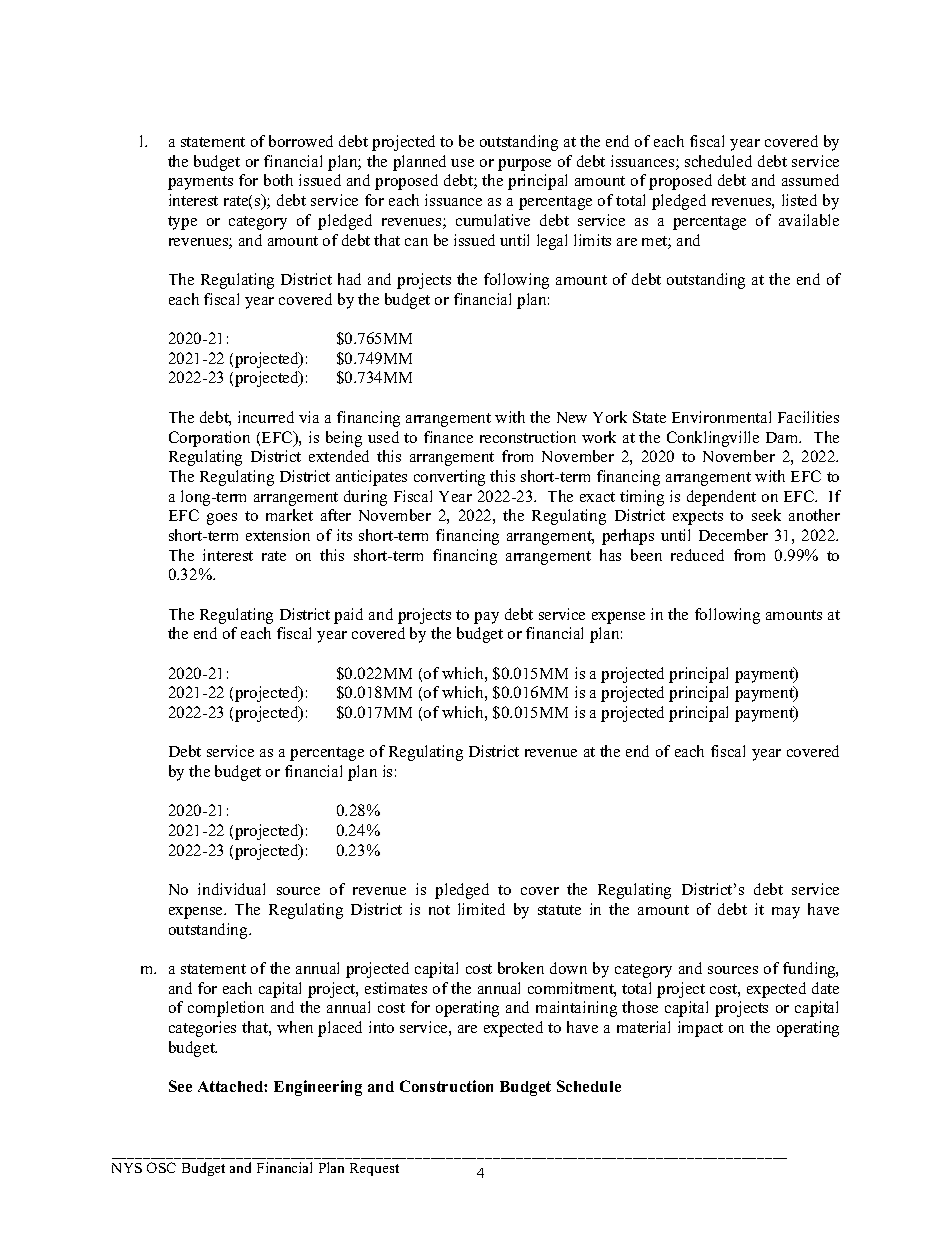  I want to click on both, so click(278, 180).
